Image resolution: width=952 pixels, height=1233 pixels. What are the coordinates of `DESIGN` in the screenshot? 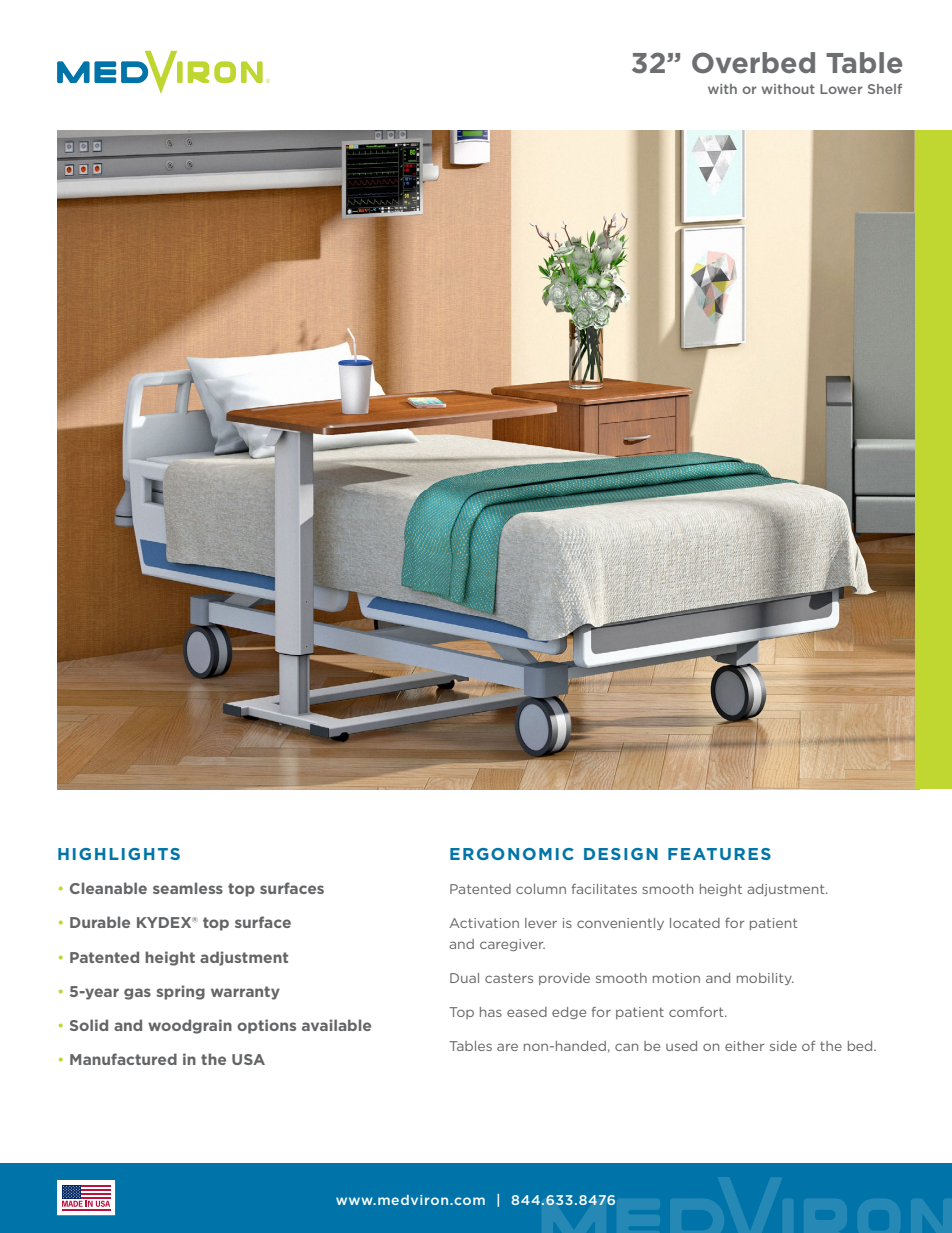 It's located at (621, 854).
